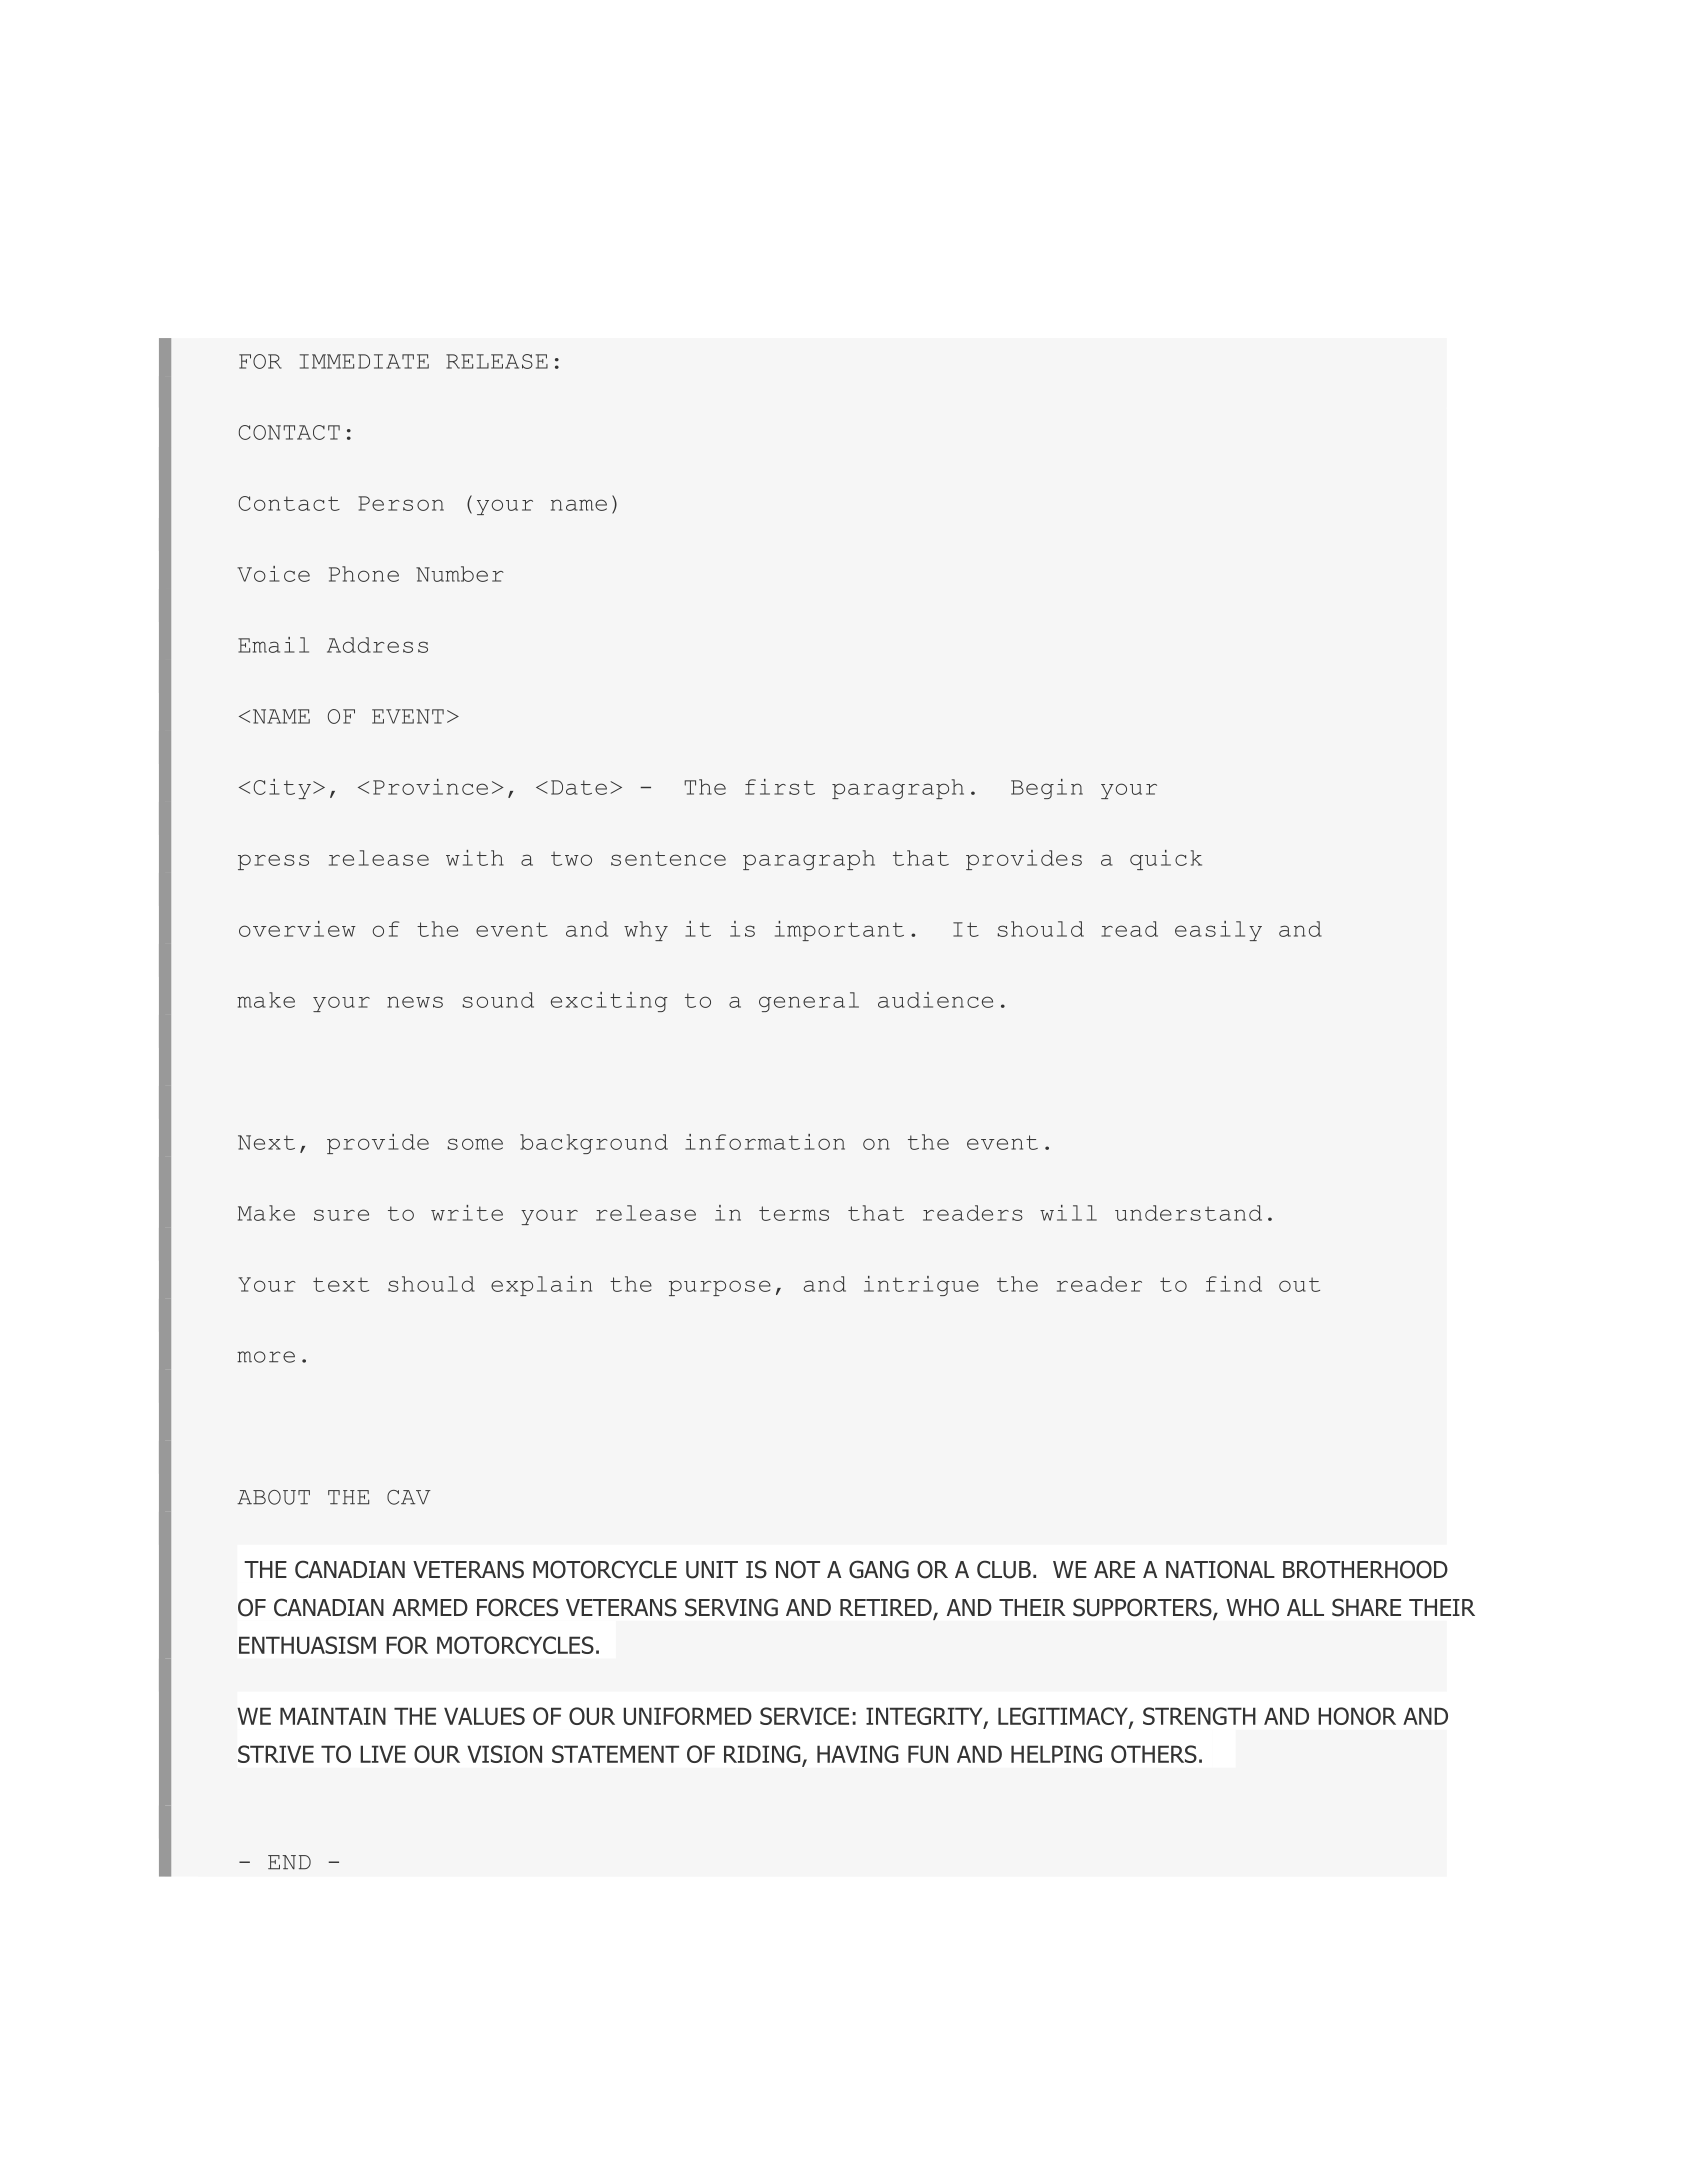  Describe the element at coordinates (1047, 789) in the screenshot. I see `Begin` at that location.
